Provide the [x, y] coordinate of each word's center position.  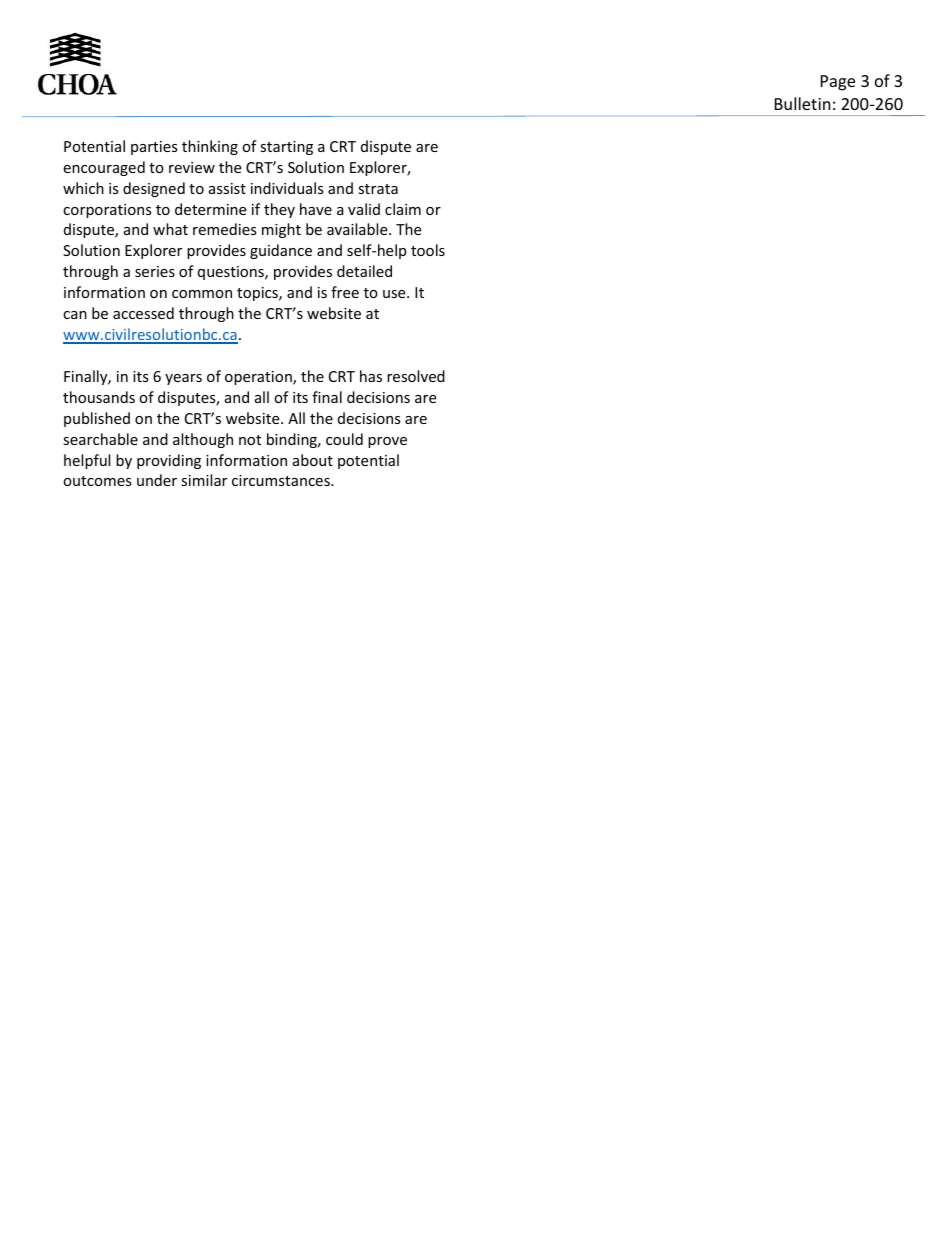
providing [169, 461]
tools [428, 250]
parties [154, 148]
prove [387, 442]
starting [286, 148]
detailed [364, 271]
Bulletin [803, 103]
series [155, 271]
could [344, 439]
